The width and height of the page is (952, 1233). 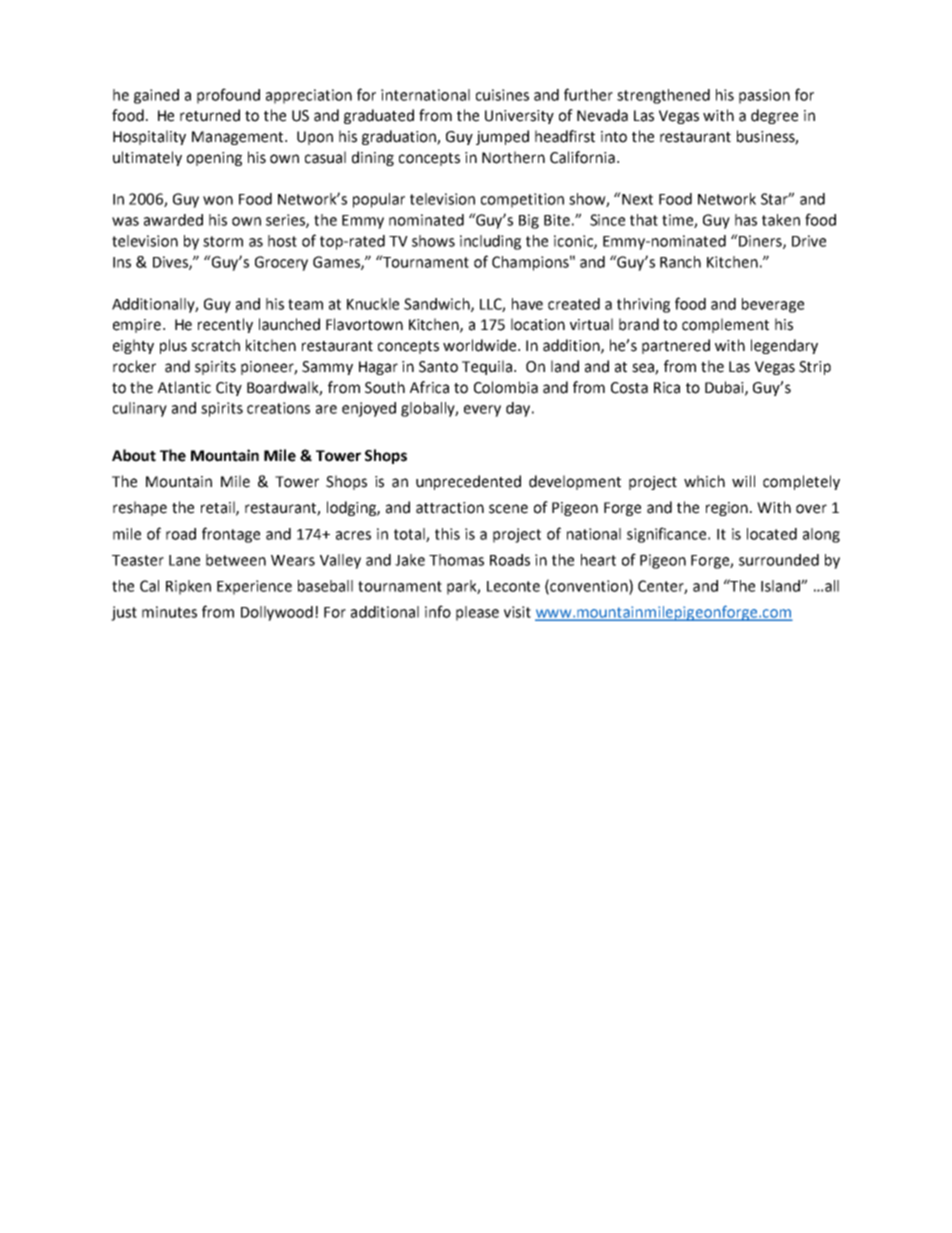 What do you see at coordinates (481, 345) in the page?
I see `worldwide` at bounding box center [481, 345].
